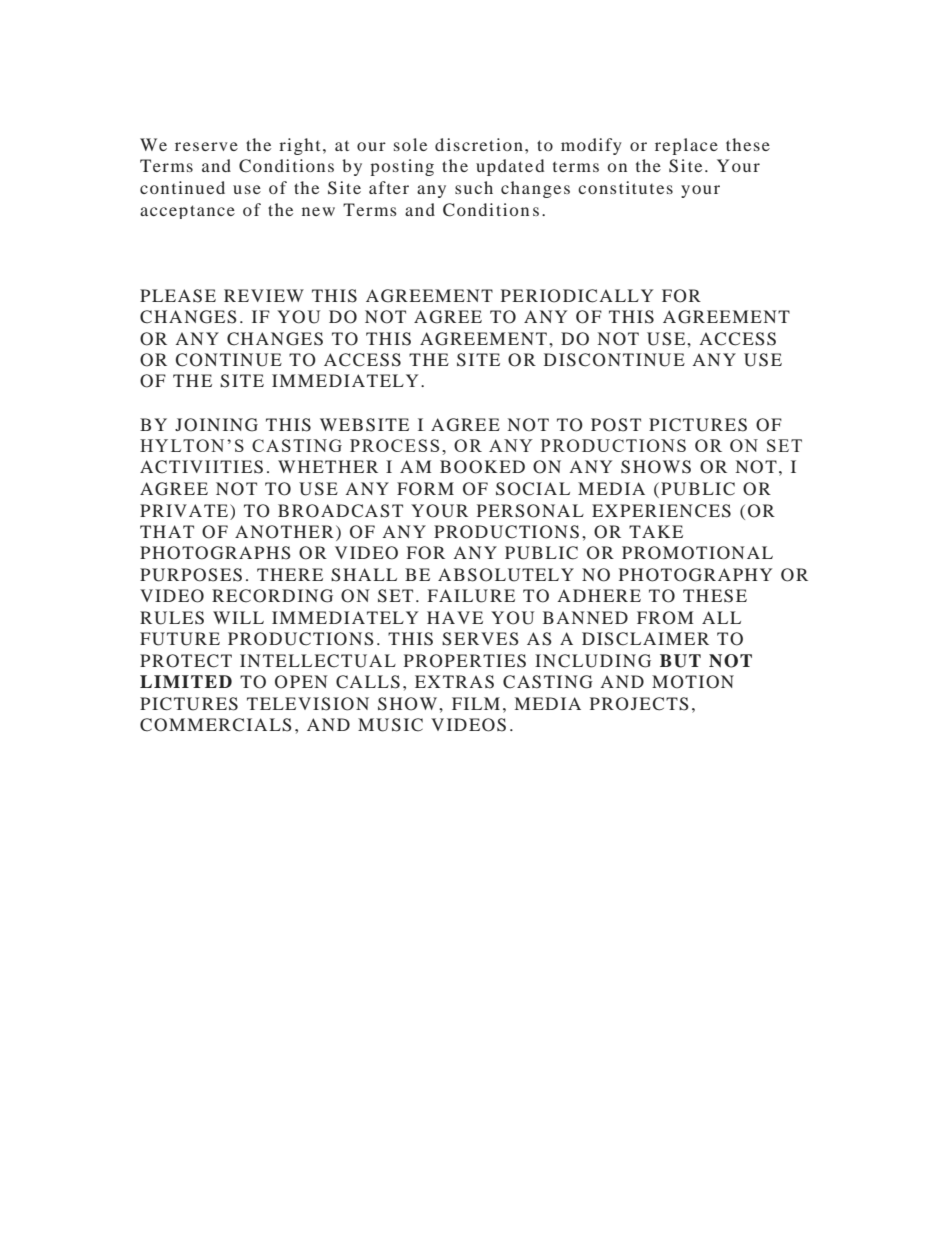 This screenshot has height=1233, width=952. I want to click on BOOKED, so click(482, 467).
